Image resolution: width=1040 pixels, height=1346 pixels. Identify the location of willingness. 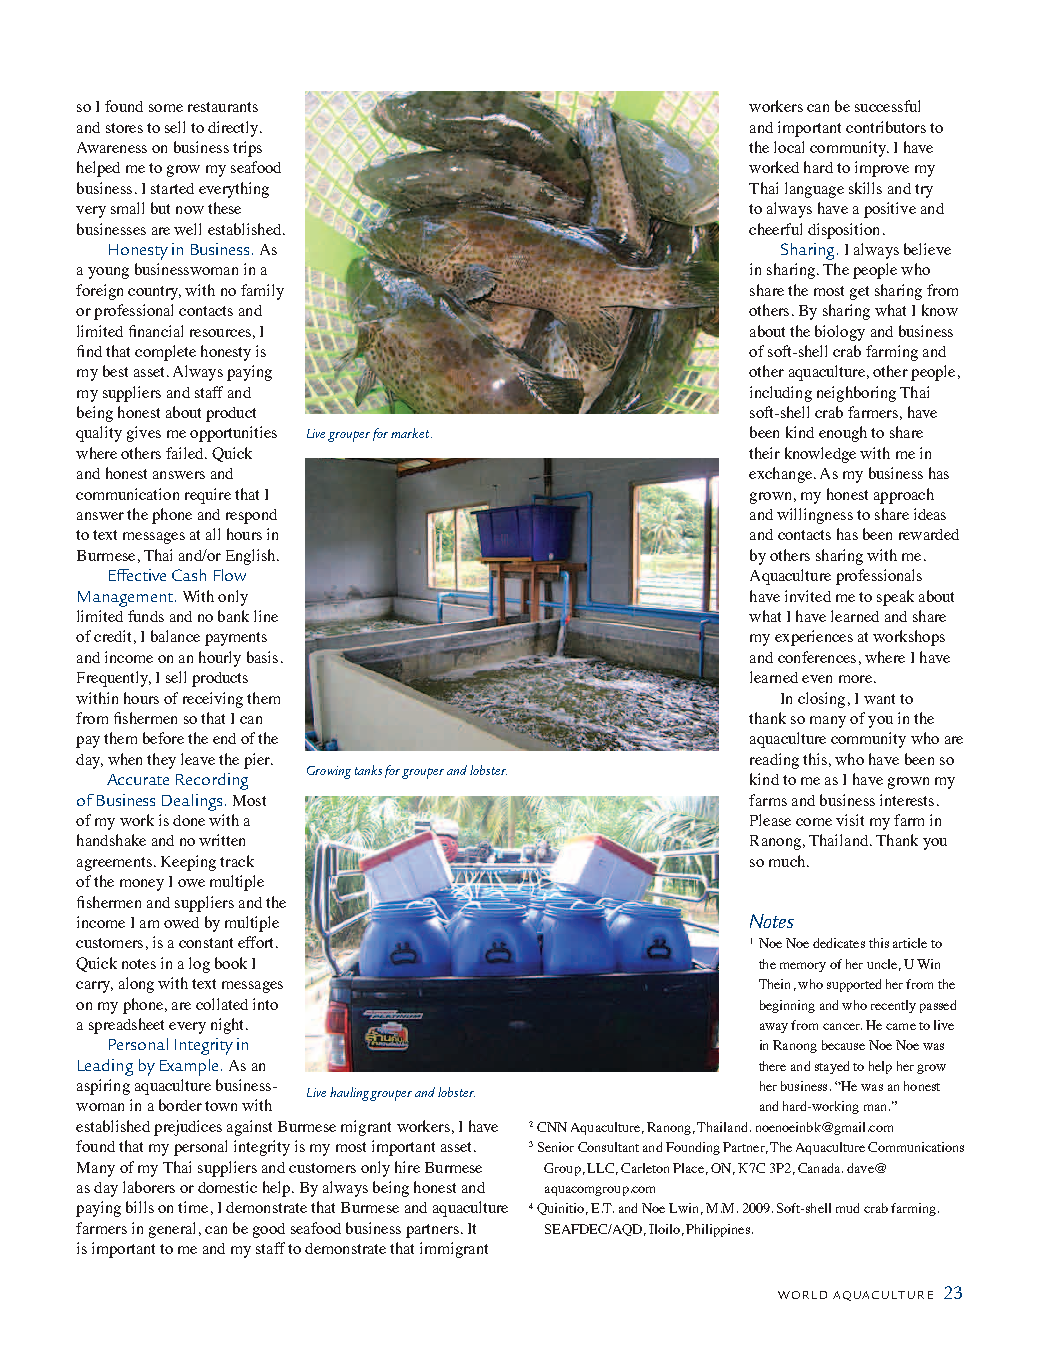
(815, 516).
